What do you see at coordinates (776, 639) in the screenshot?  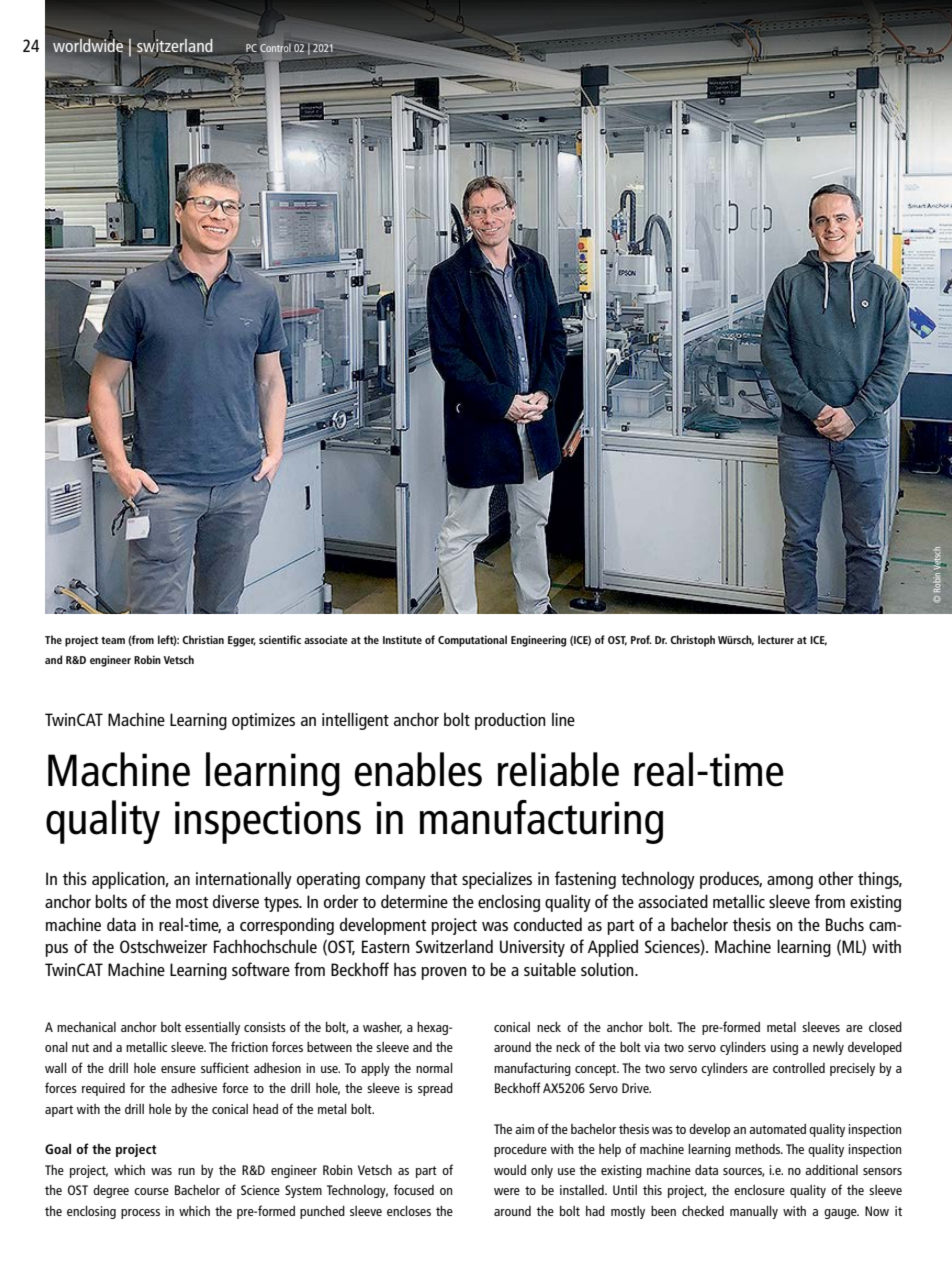 I see `lecturer` at bounding box center [776, 639].
